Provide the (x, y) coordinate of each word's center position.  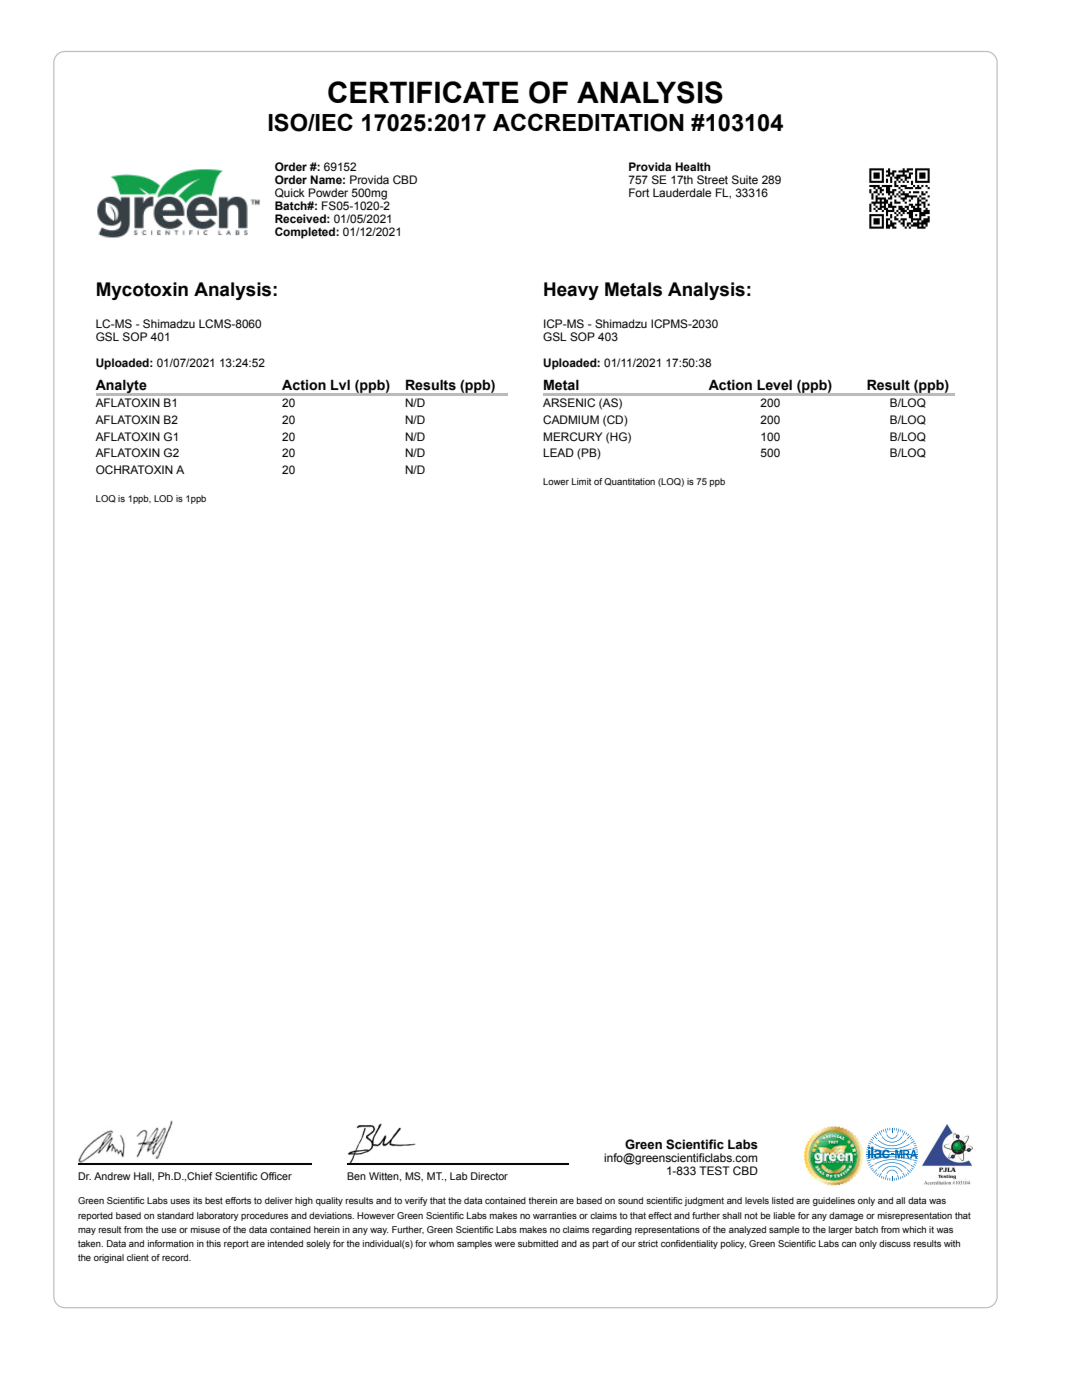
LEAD (558, 452)
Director (489, 1176)
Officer (276, 1176)
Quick (290, 193)
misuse (205, 1229)
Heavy (571, 291)
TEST (714, 1170)
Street (712, 179)
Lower (556, 481)
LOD (163, 498)
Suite (745, 179)
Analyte (122, 387)
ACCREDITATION (588, 122)
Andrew (112, 1176)
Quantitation (629, 482)
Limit (581, 481)
